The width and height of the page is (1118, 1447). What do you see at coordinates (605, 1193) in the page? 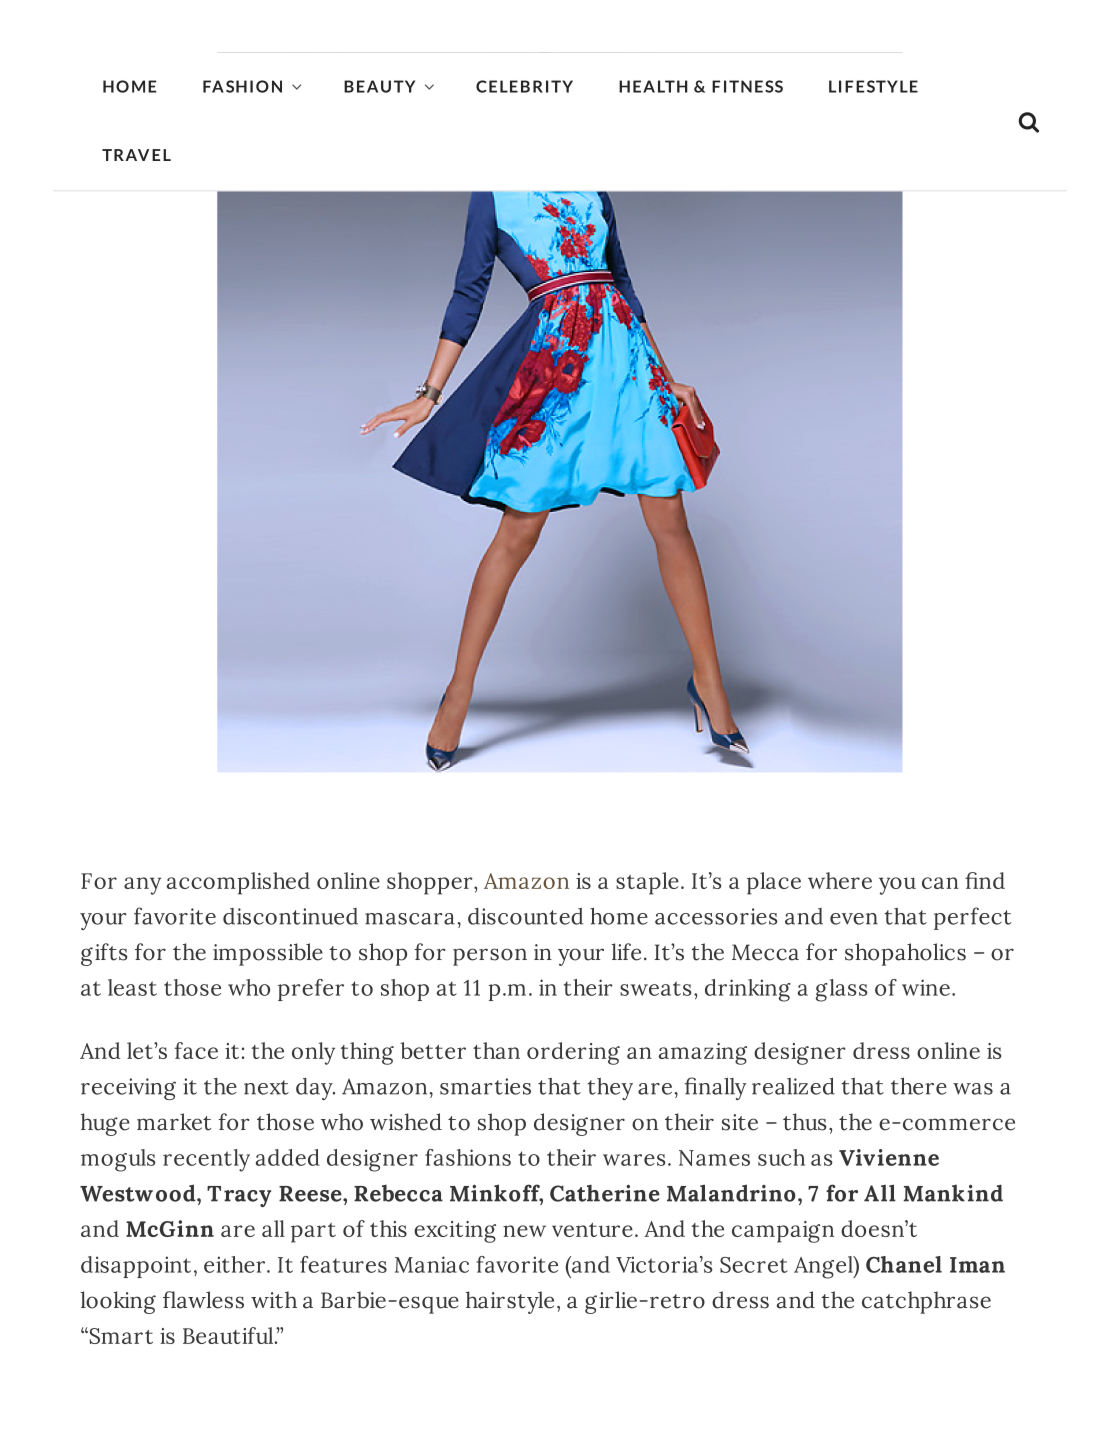
I see `Catherine` at bounding box center [605, 1193].
